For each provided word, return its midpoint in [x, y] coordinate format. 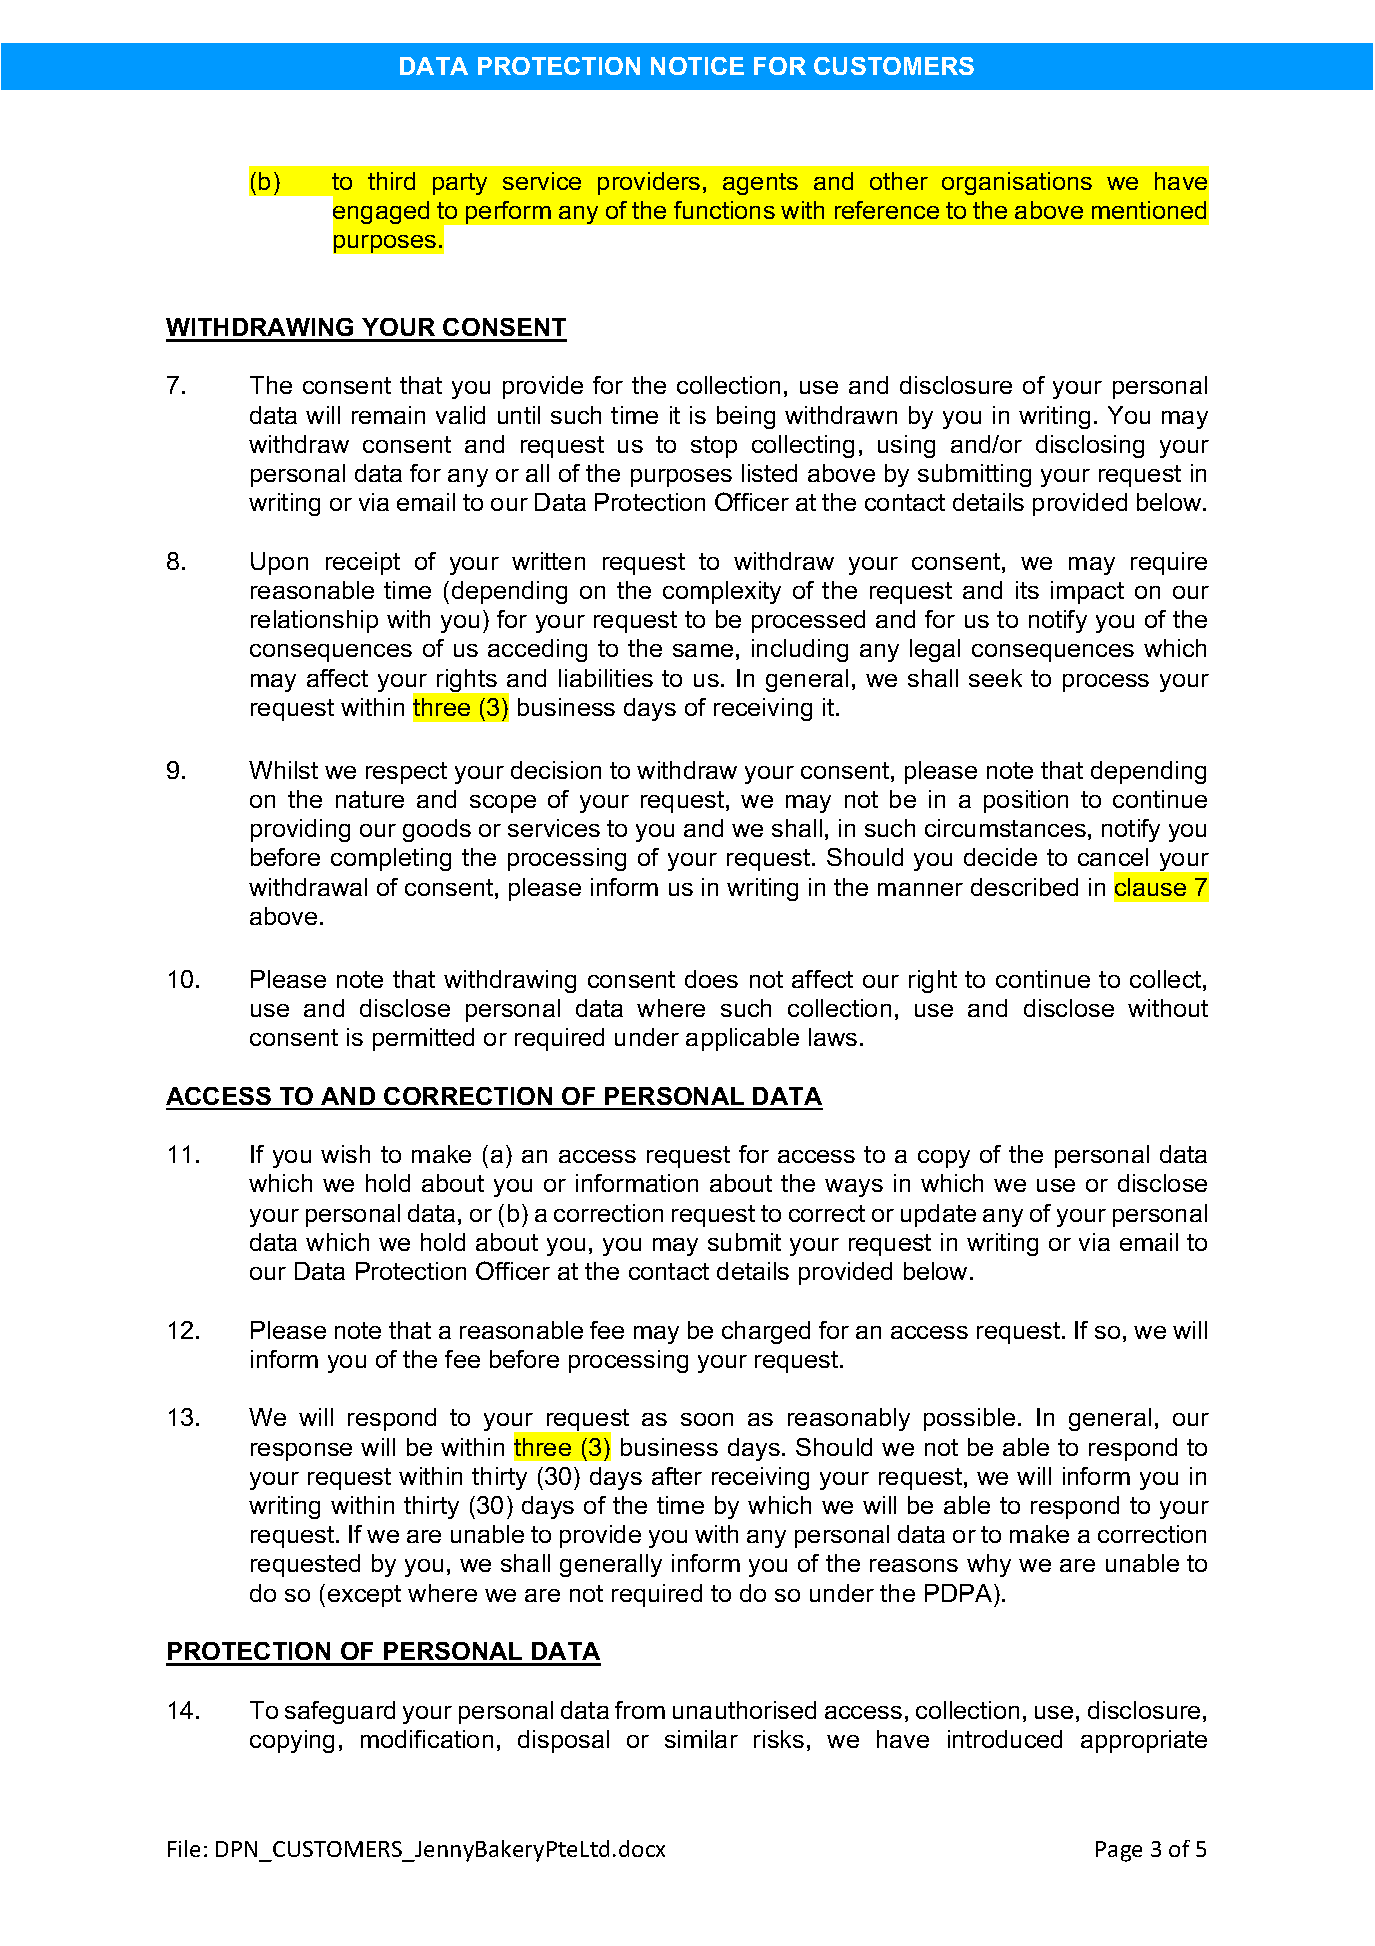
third [391, 181]
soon [707, 1419]
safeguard [340, 1712]
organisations [1017, 183]
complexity [722, 592]
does [711, 979]
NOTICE [697, 66]
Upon [279, 563]
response [301, 1452]
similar [701, 1739]
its [1027, 590]
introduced [1005, 1739]
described [1024, 887]
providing [300, 830]
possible [969, 1419]
